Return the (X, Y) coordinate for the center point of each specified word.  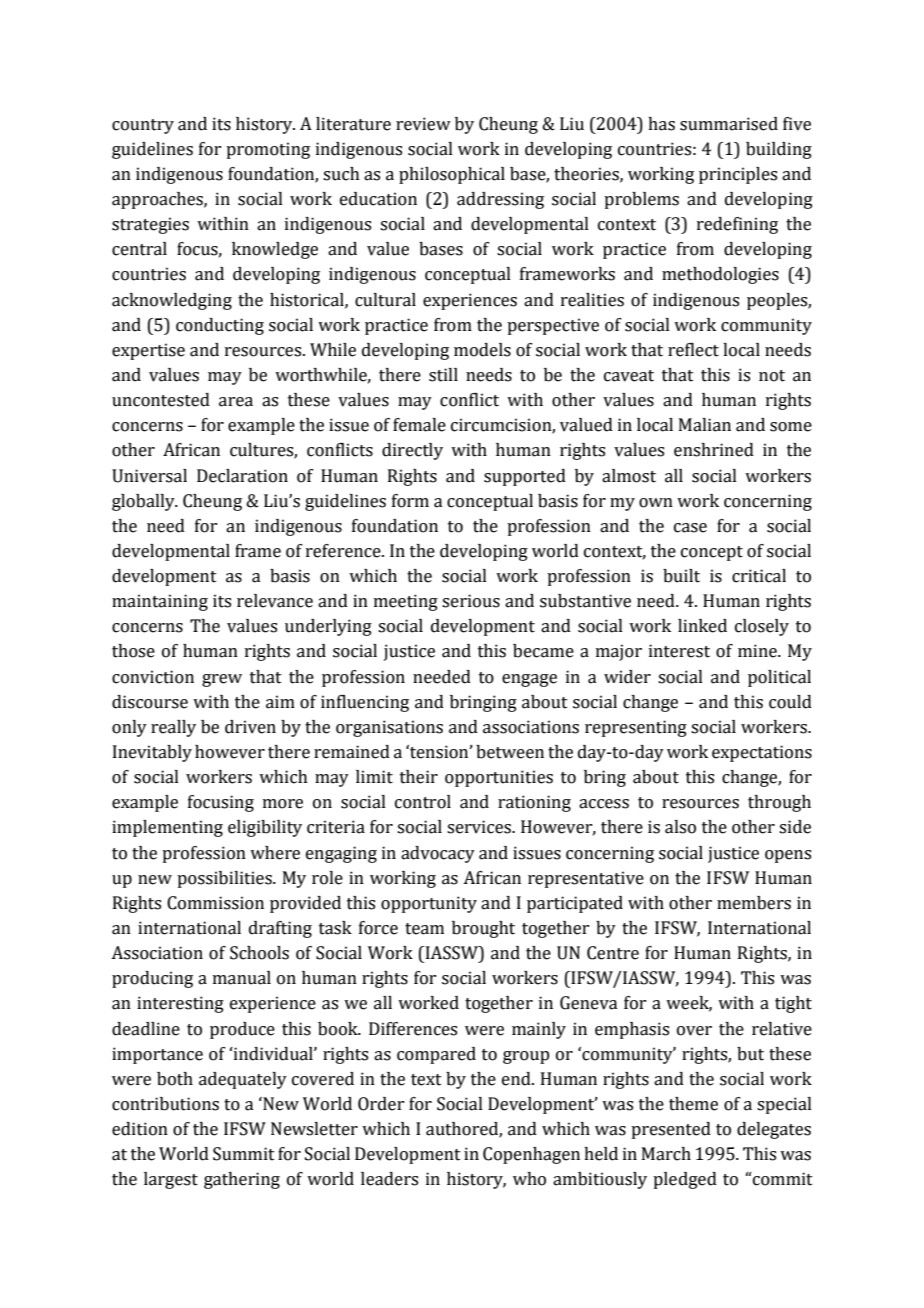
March (666, 1154)
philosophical (452, 175)
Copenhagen (531, 1155)
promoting (268, 150)
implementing (167, 828)
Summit (244, 1154)
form (410, 501)
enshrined (714, 450)
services (480, 827)
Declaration (242, 476)
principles (738, 175)
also (680, 827)
